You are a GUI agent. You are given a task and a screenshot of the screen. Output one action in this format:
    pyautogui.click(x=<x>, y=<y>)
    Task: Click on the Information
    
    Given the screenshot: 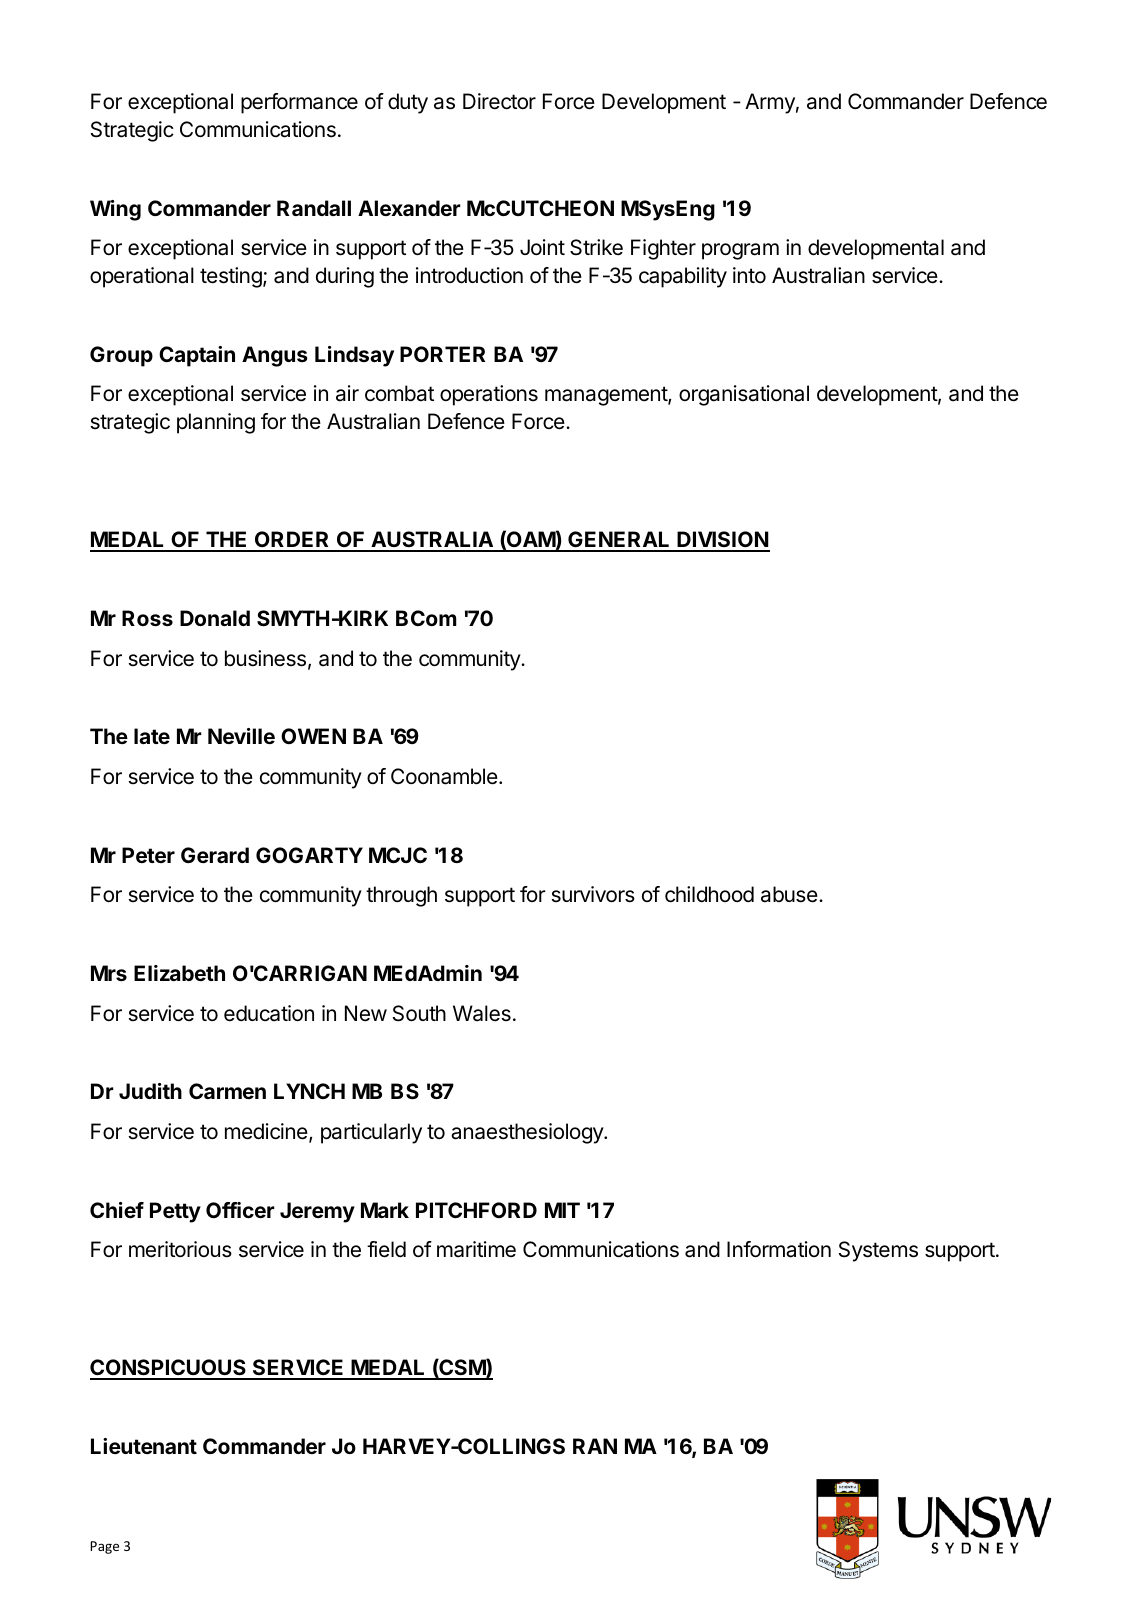 What is the action you would take?
    pyautogui.click(x=779, y=1249)
